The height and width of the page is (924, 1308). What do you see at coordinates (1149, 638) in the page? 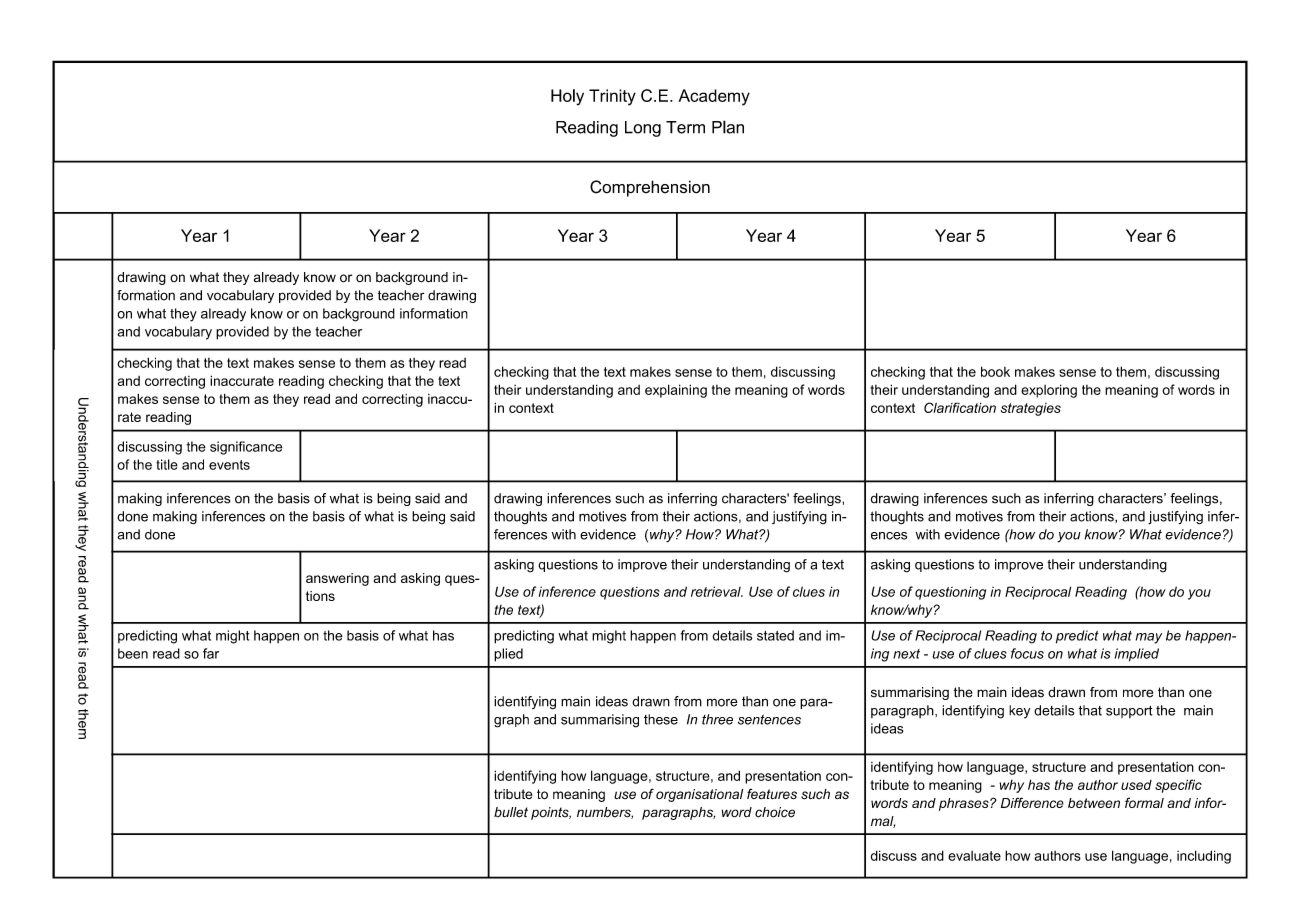
I see `may` at bounding box center [1149, 638].
